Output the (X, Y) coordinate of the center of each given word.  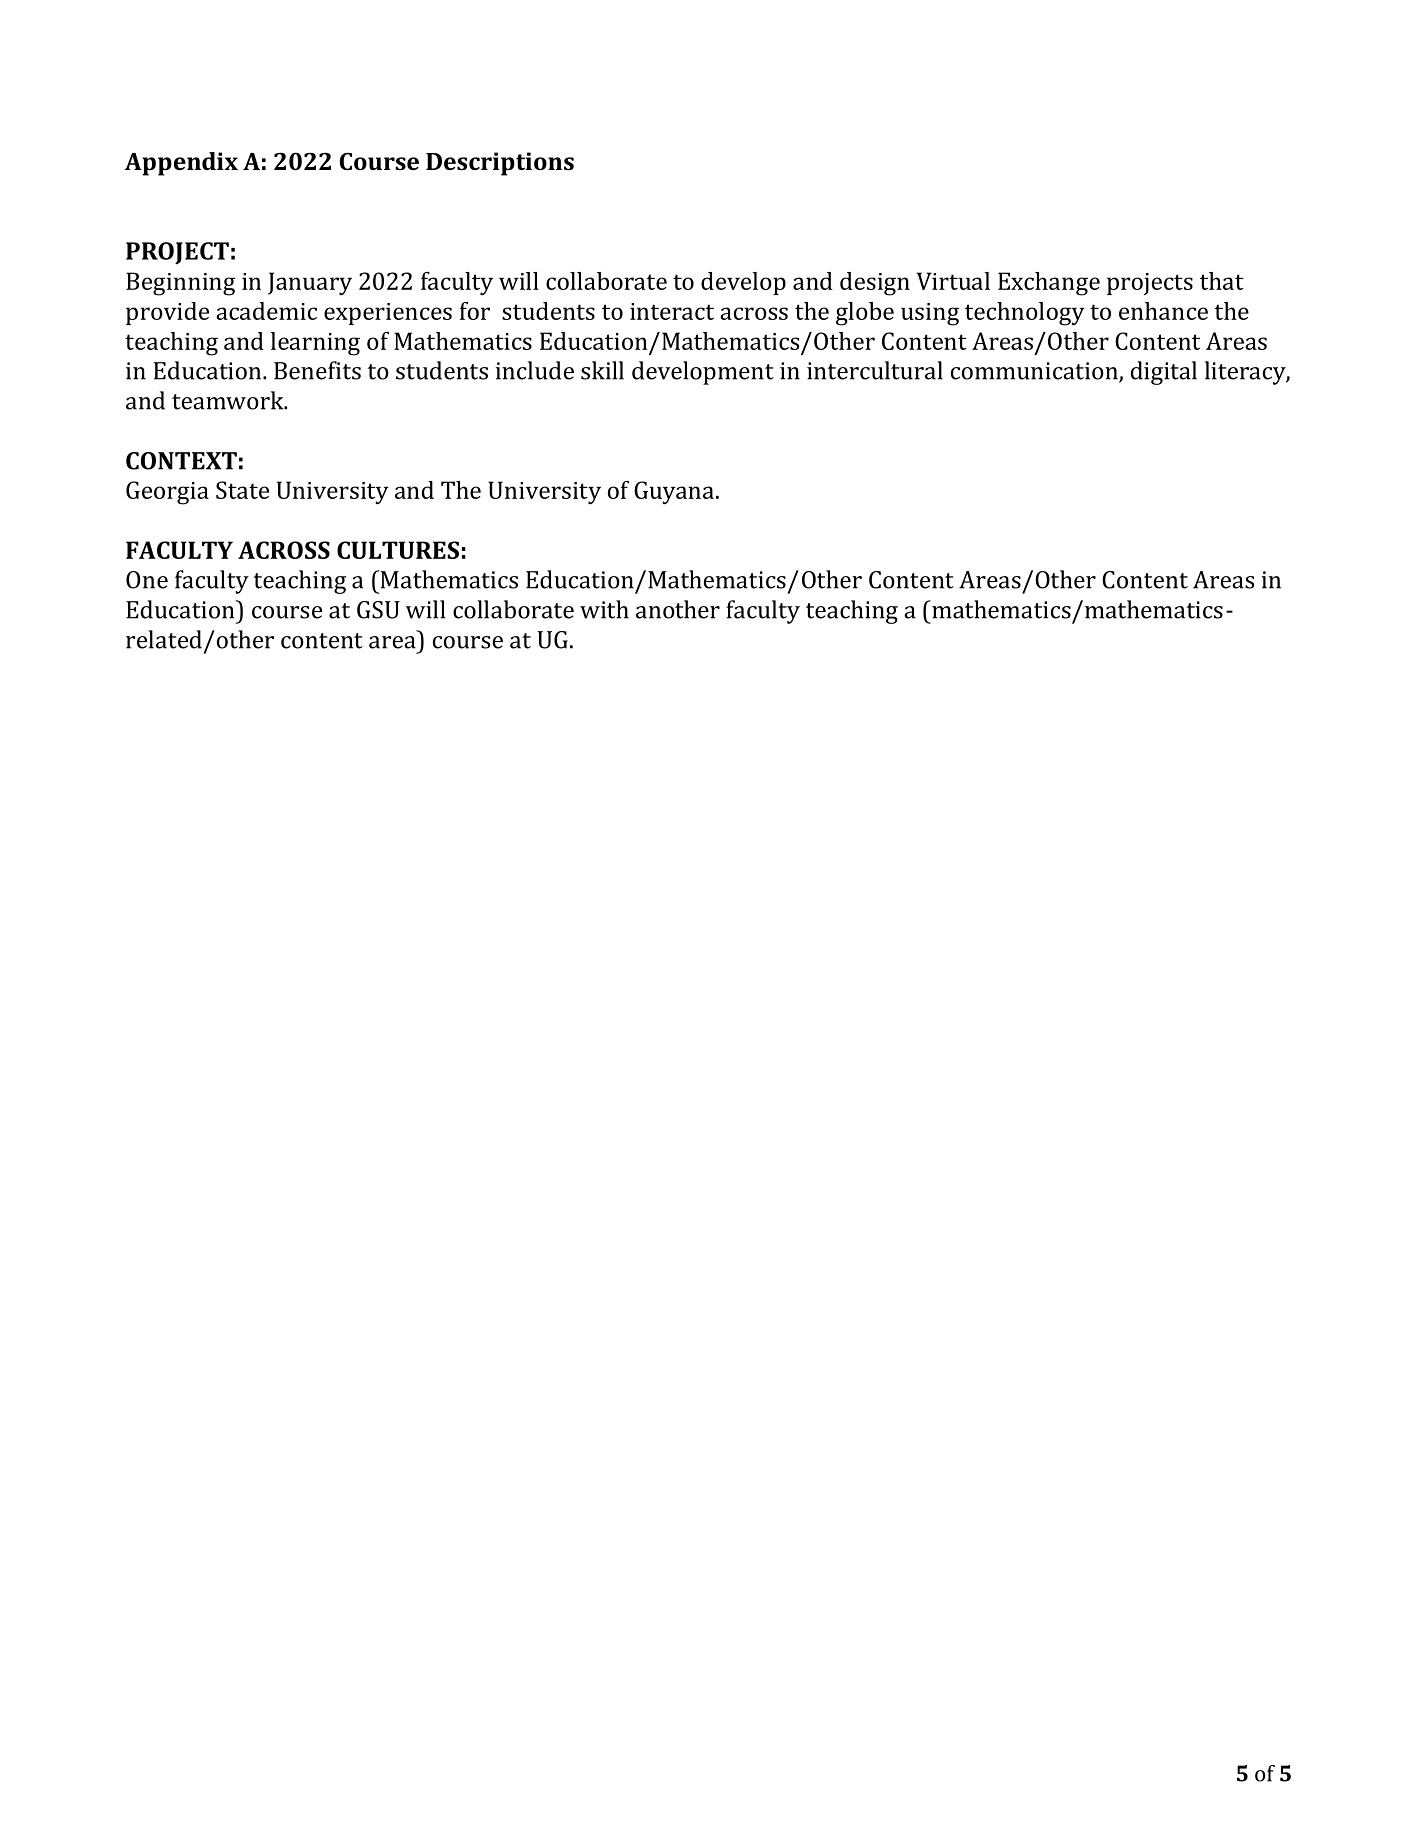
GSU (378, 610)
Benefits (317, 370)
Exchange (1049, 284)
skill (602, 370)
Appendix (181, 164)
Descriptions (500, 164)
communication (1035, 372)
